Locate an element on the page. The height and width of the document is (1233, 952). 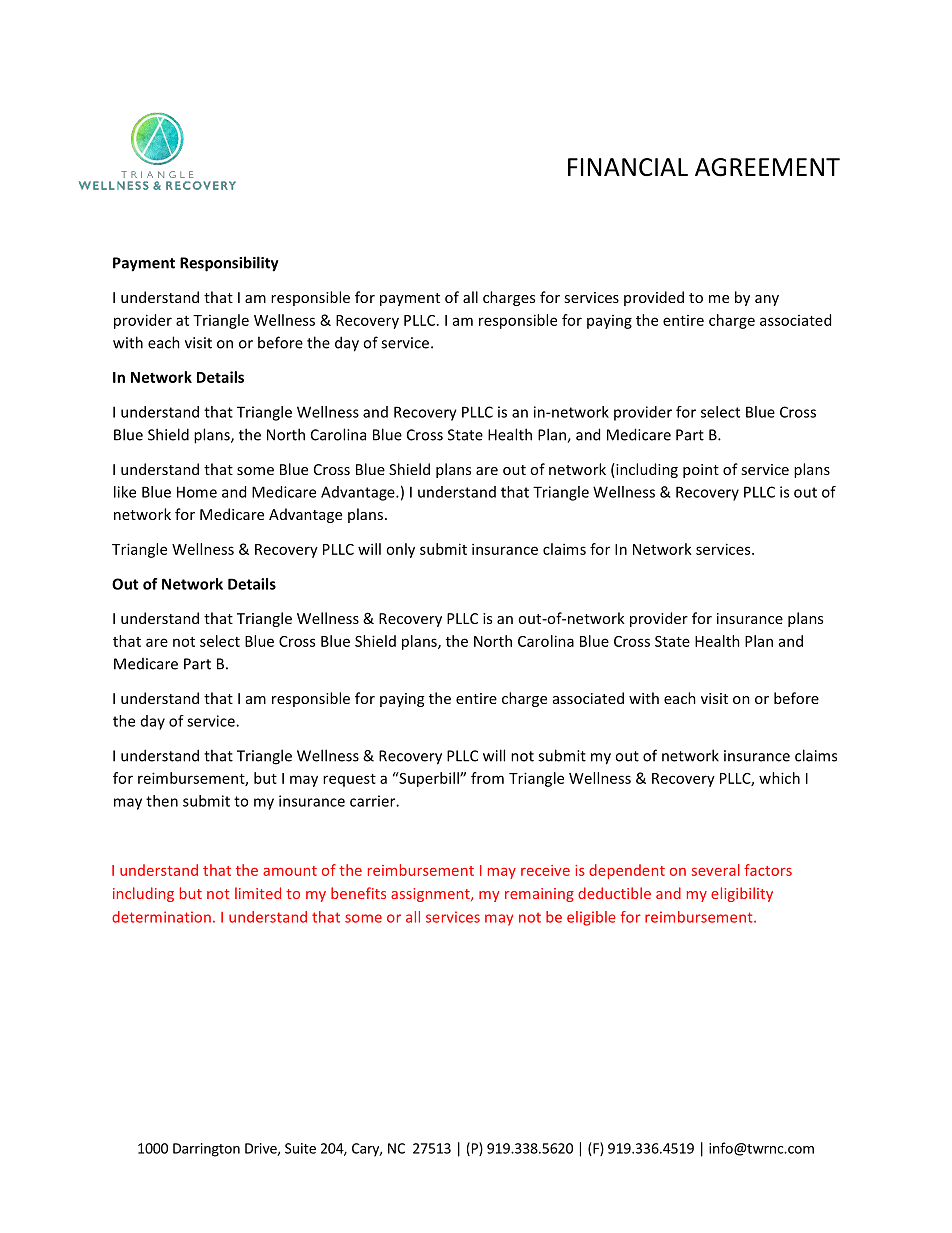
AGREEMENT is located at coordinates (767, 167).
